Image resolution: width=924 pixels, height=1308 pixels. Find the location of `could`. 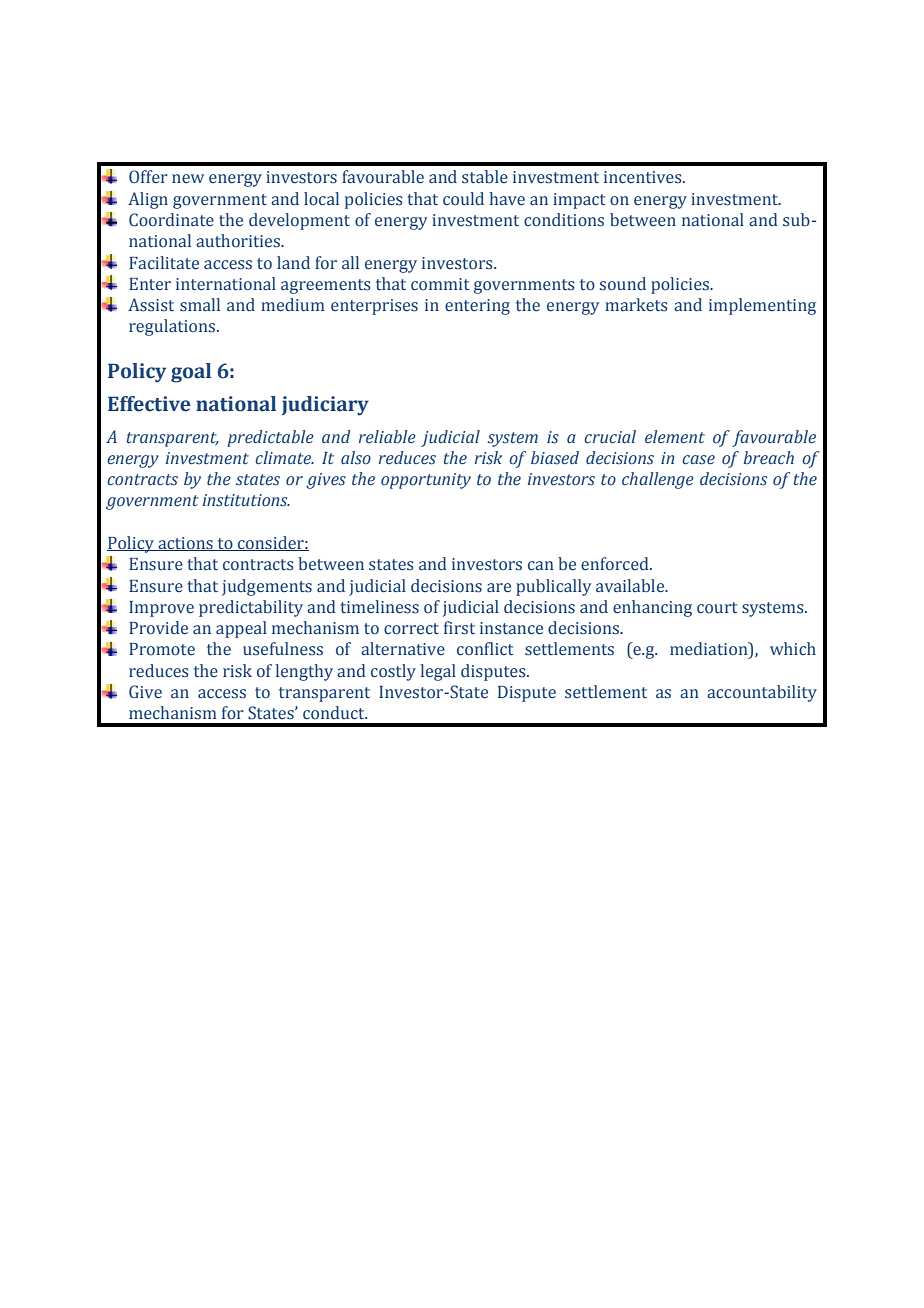

could is located at coordinates (463, 199).
